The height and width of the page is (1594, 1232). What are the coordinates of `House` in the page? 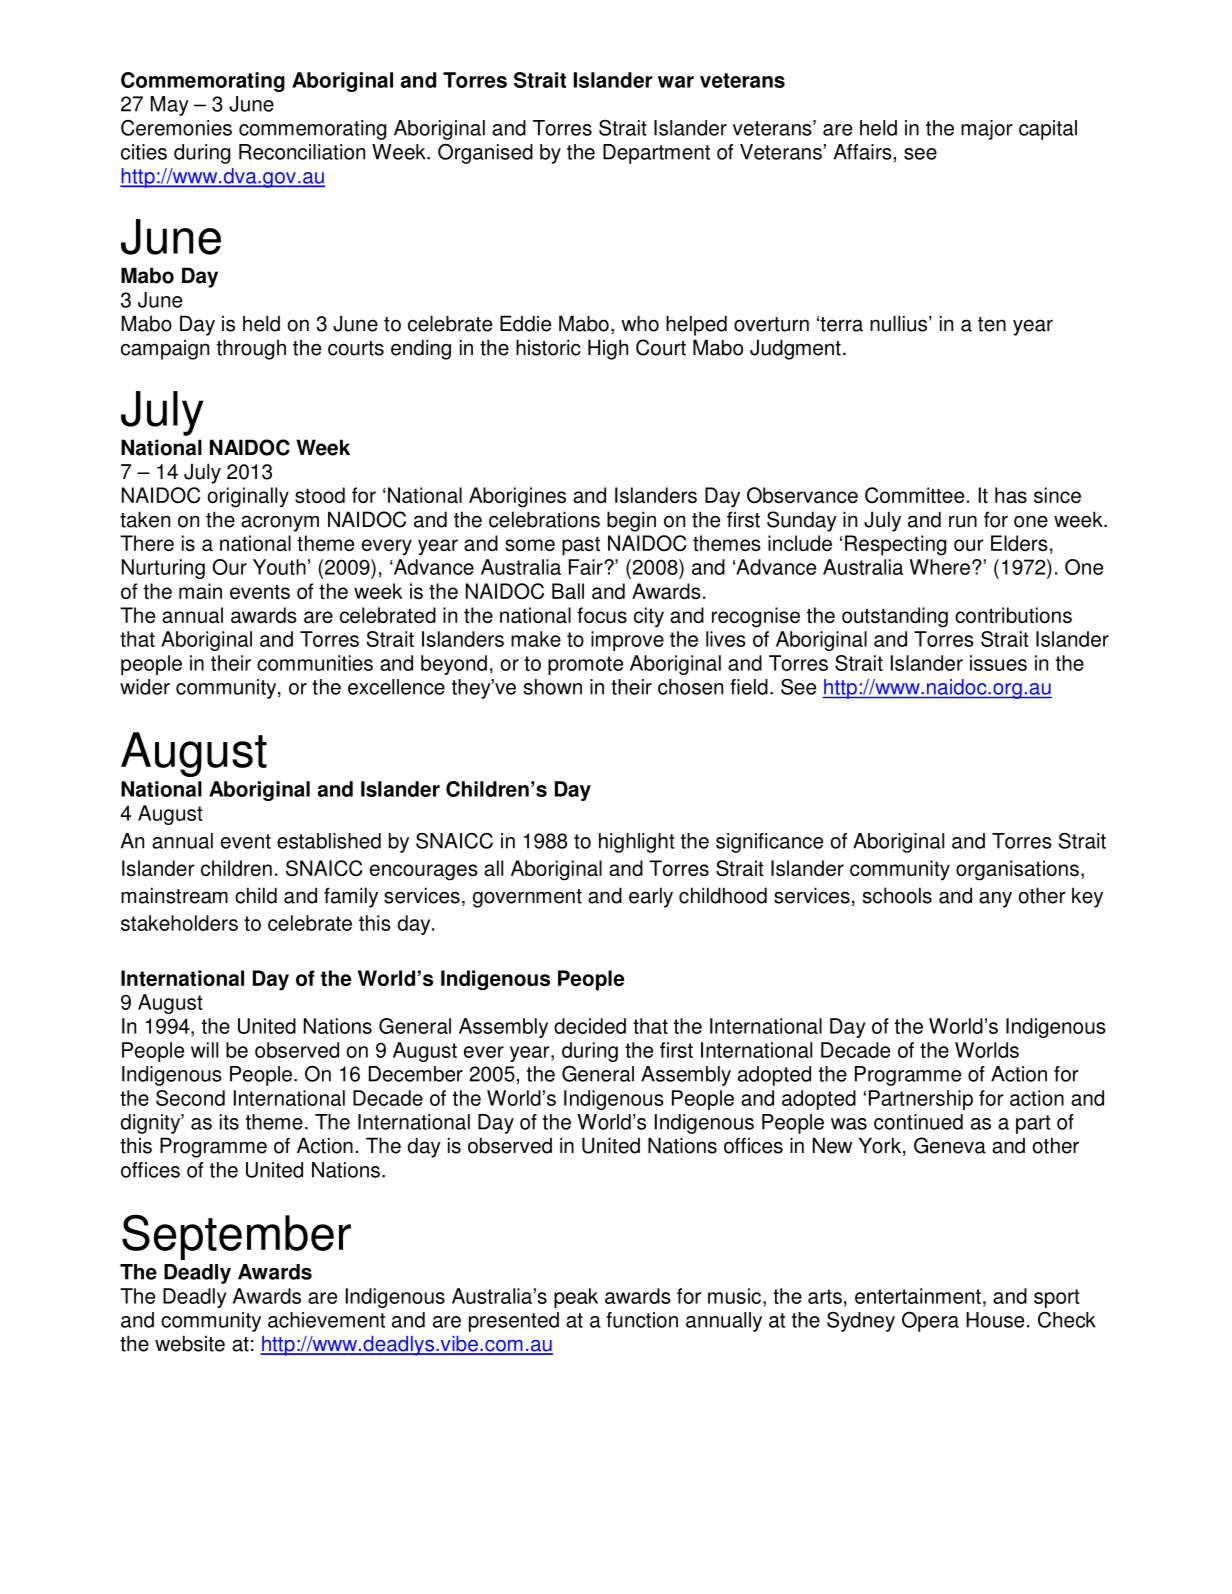 It's located at (995, 1320).
